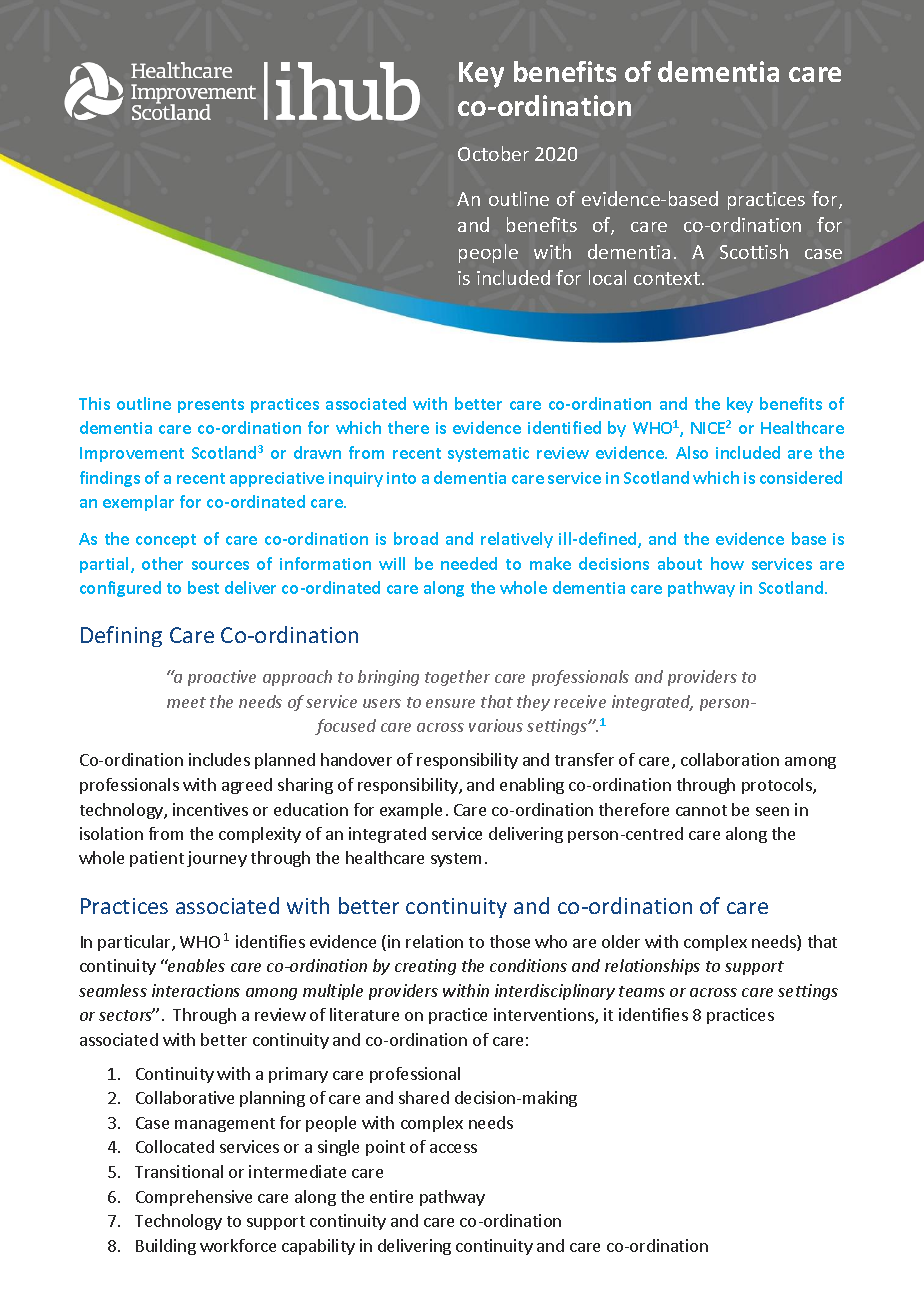  Describe the element at coordinates (642, 991) in the screenshot. I see `teams` at that location.
